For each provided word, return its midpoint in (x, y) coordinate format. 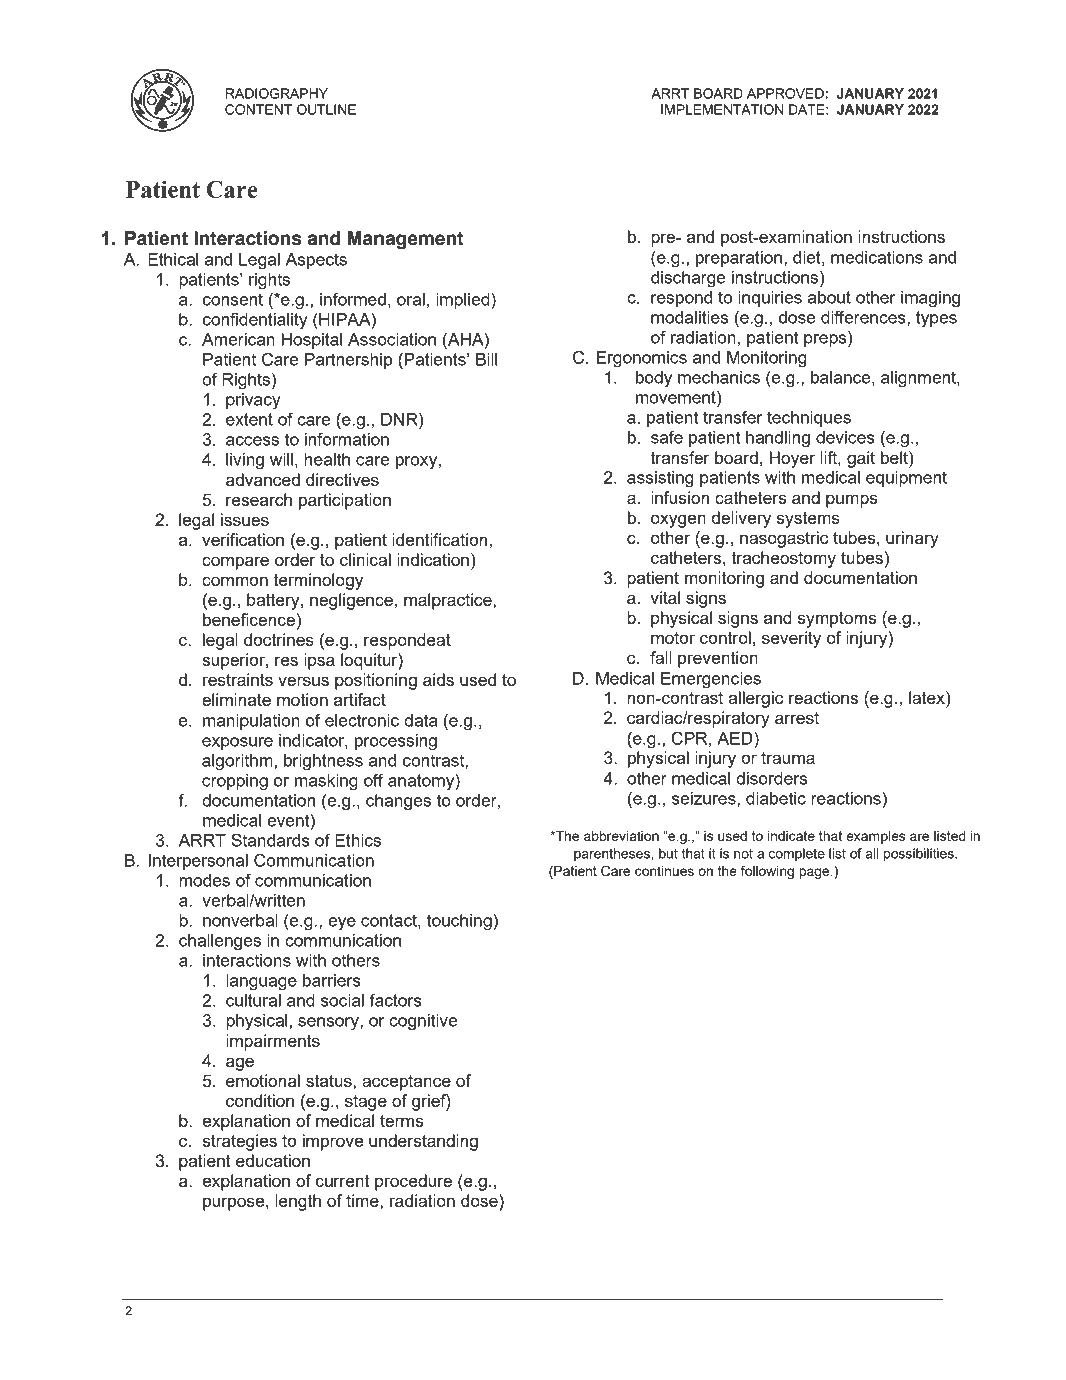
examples (875, 837)
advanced (263, 479)
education (273, 1160)
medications (877, 257)
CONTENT (258, 109)
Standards (270, 840)
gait (861, 459)
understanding (423, 1142)
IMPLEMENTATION (722, 109)
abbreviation (621, 836)
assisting (660, 479)
